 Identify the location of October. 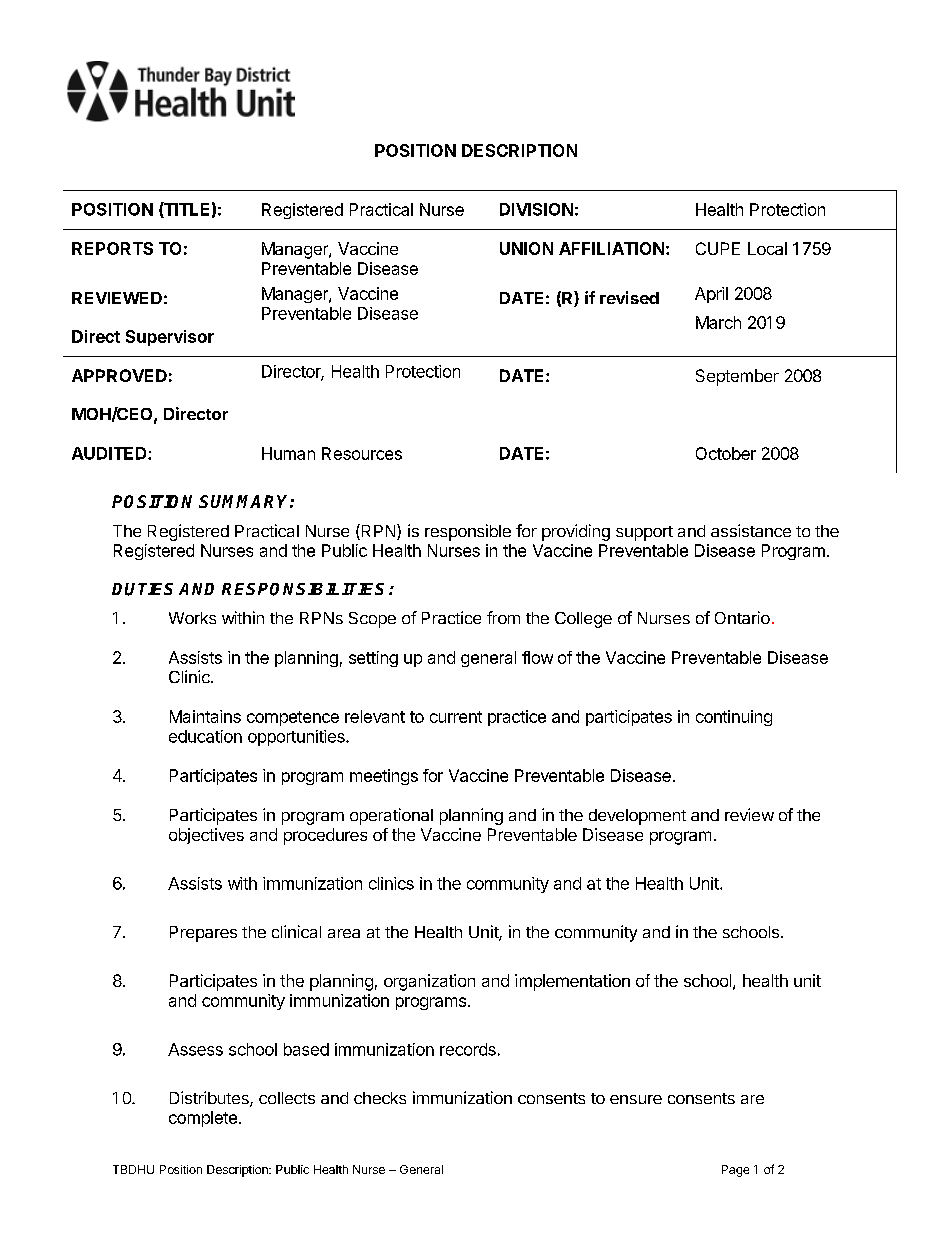
(726, 453).
